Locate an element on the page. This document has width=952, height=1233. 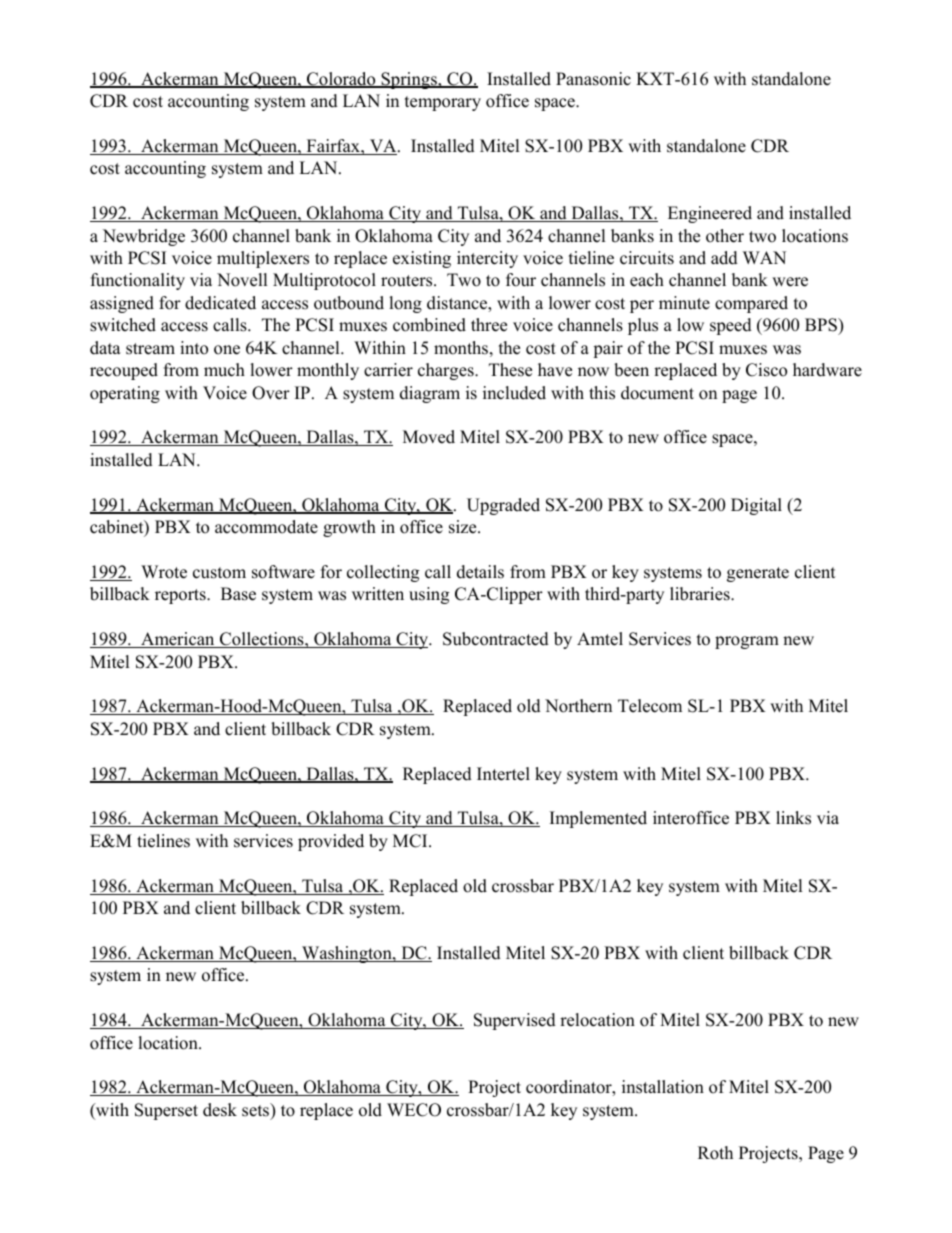
temporary is located at coordinates (443, 103).
